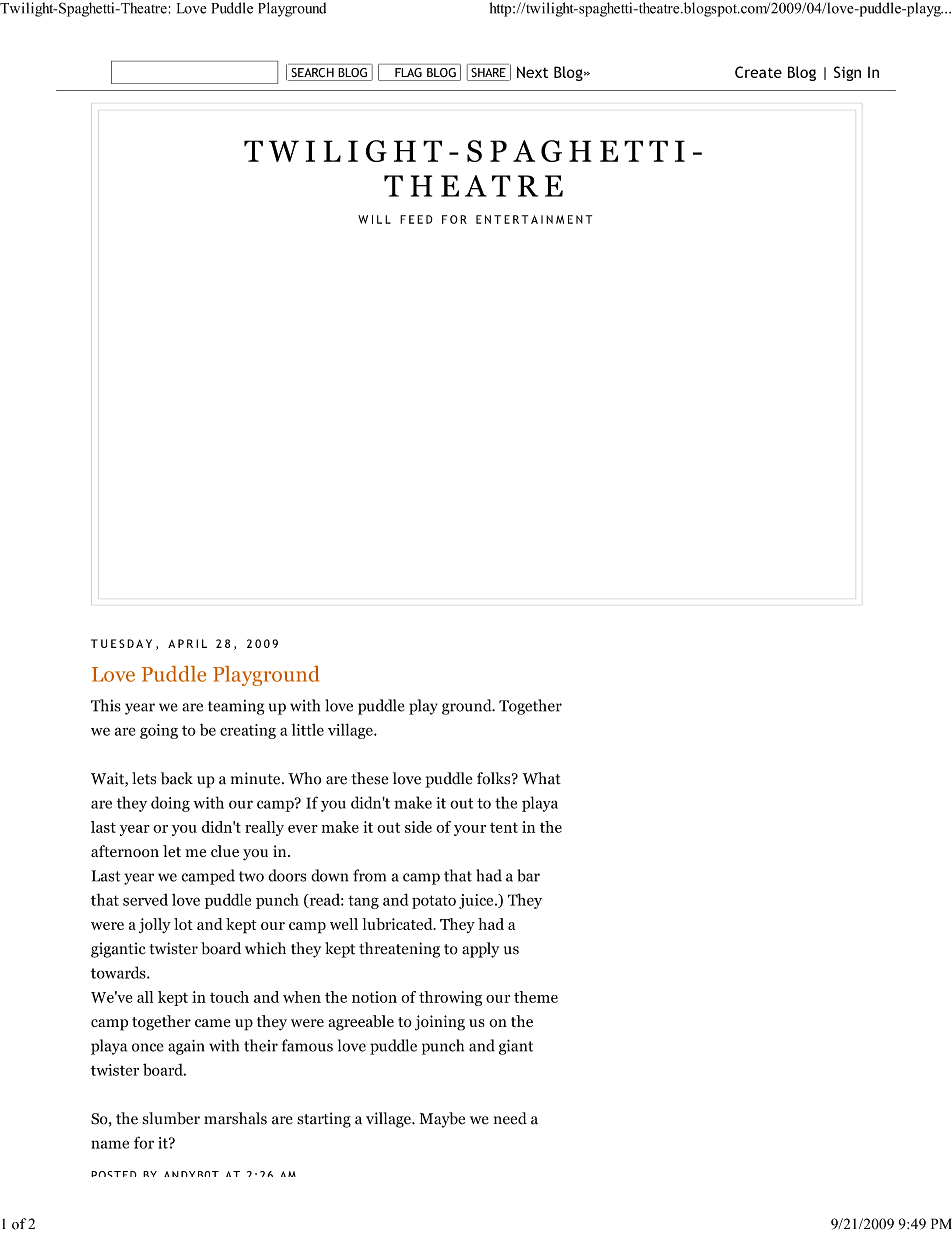 The height and width of the document is (1233, 952). What do you see at coordinates (248, 731) in the document?
I see `creating` at bounding box center [248, 731].
